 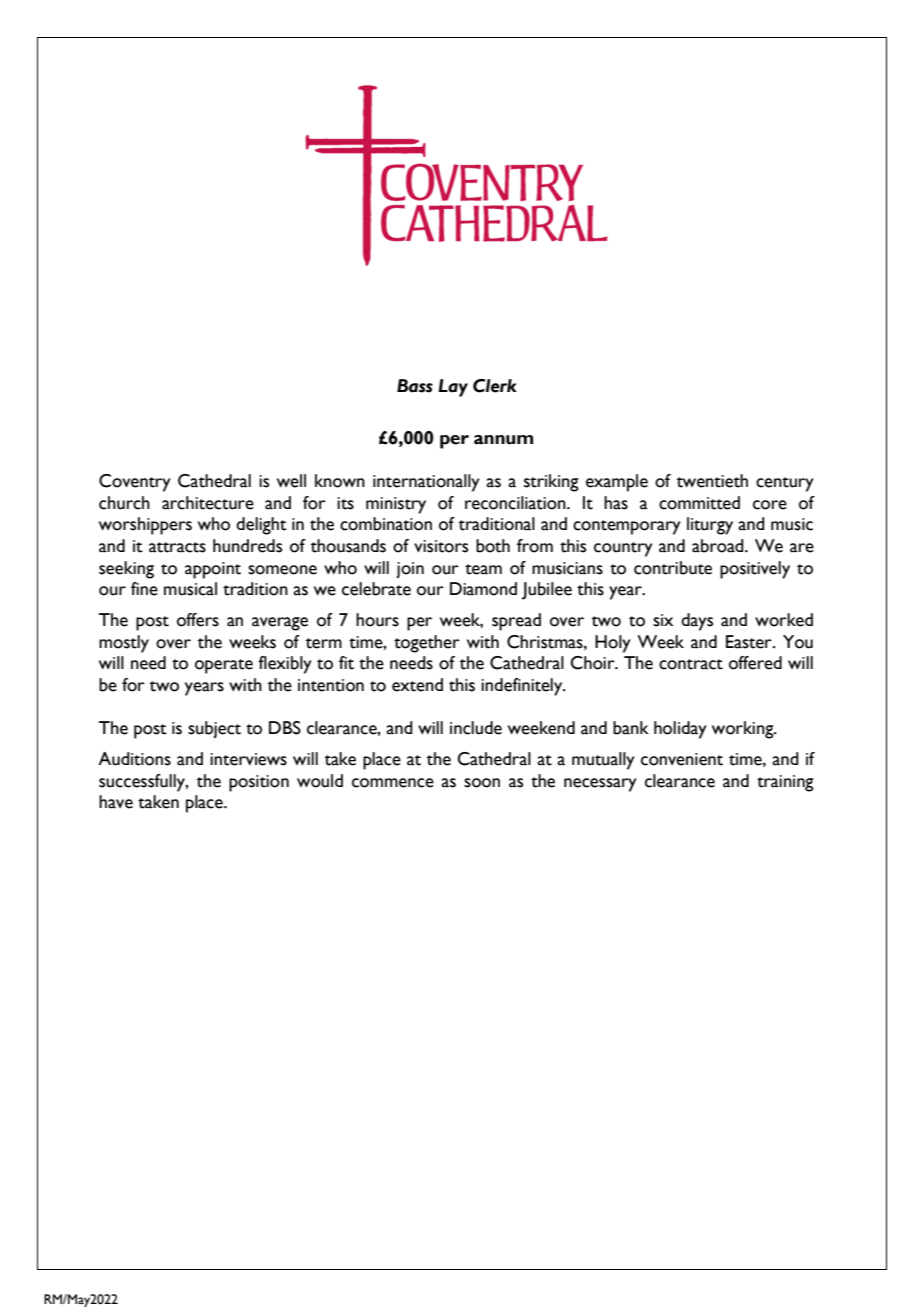 I want to click on soon, so click(x=482, y=783).
